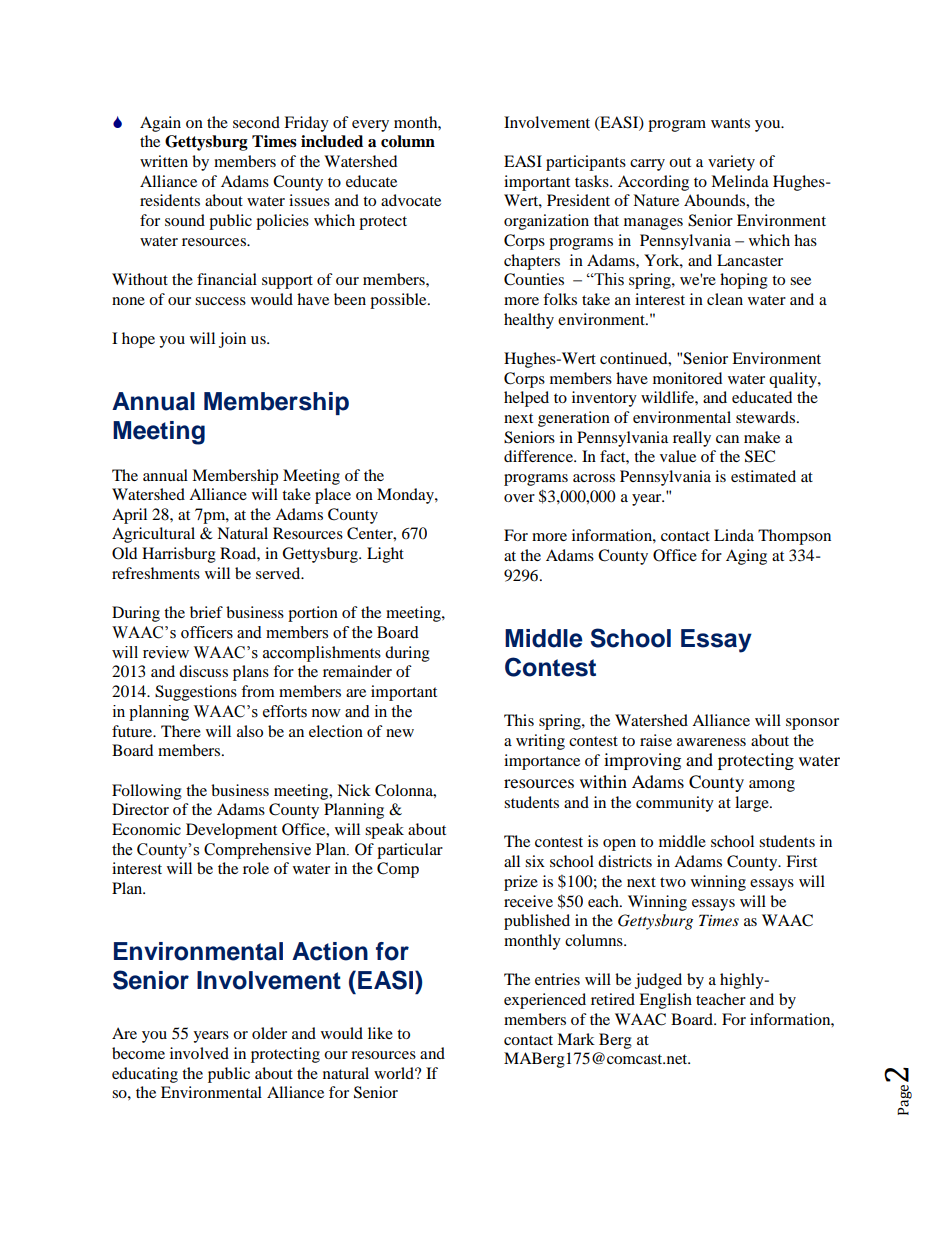  I want to click on written, so click(164, 161).
